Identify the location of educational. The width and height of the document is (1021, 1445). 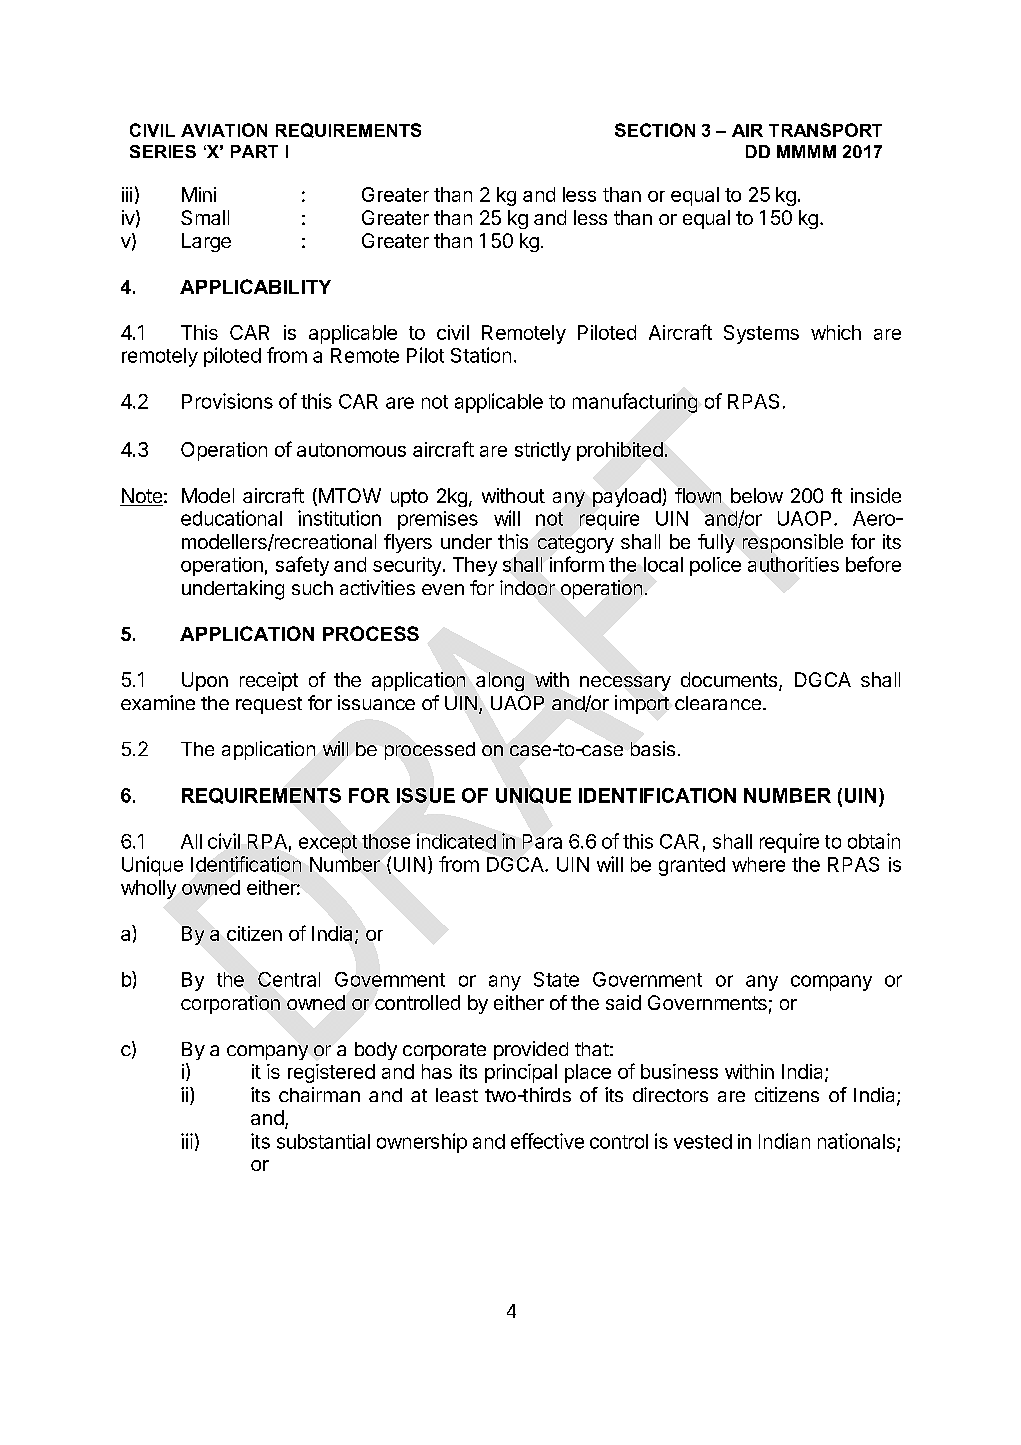
(231, 518).
